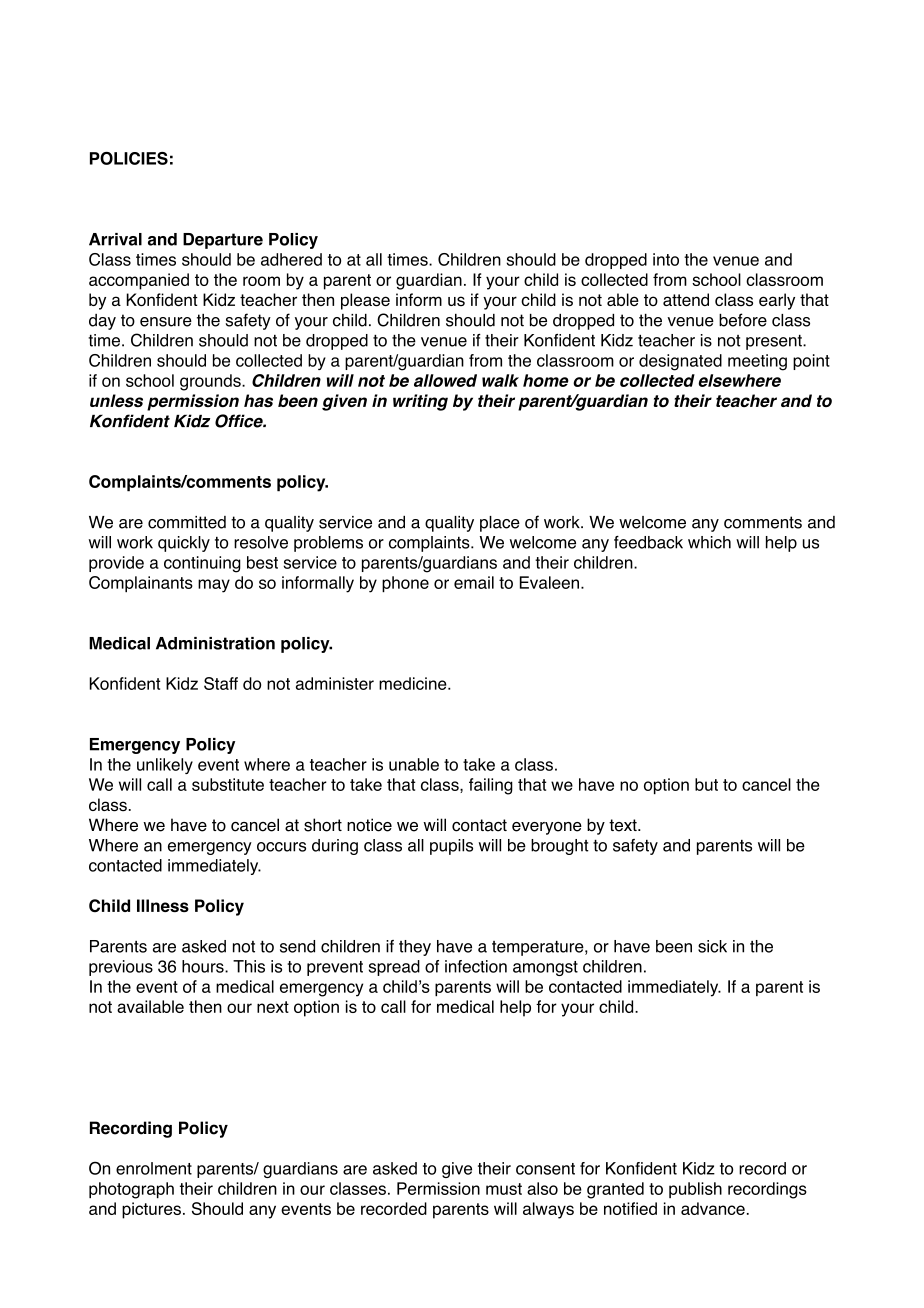  Describe the element at coordinates (154, 1168) in the screenshot. I see `enrolment` at that location.
